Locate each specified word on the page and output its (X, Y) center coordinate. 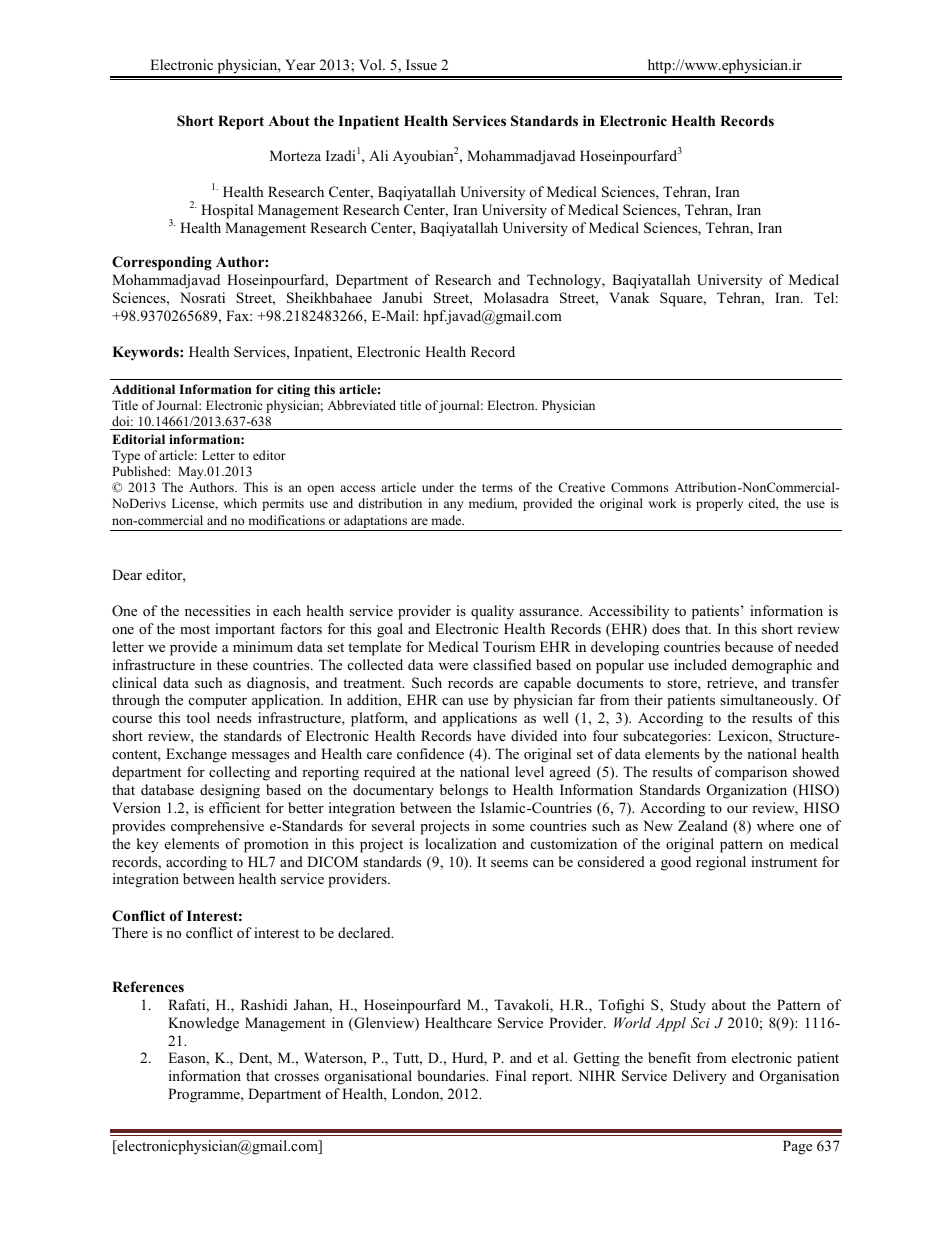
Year (300, 64)
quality (492, 612)
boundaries (452, 1075)
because (749, 646)
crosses (297, 1077)
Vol (371, 64)
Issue (421, 64)
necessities (217, 610)
